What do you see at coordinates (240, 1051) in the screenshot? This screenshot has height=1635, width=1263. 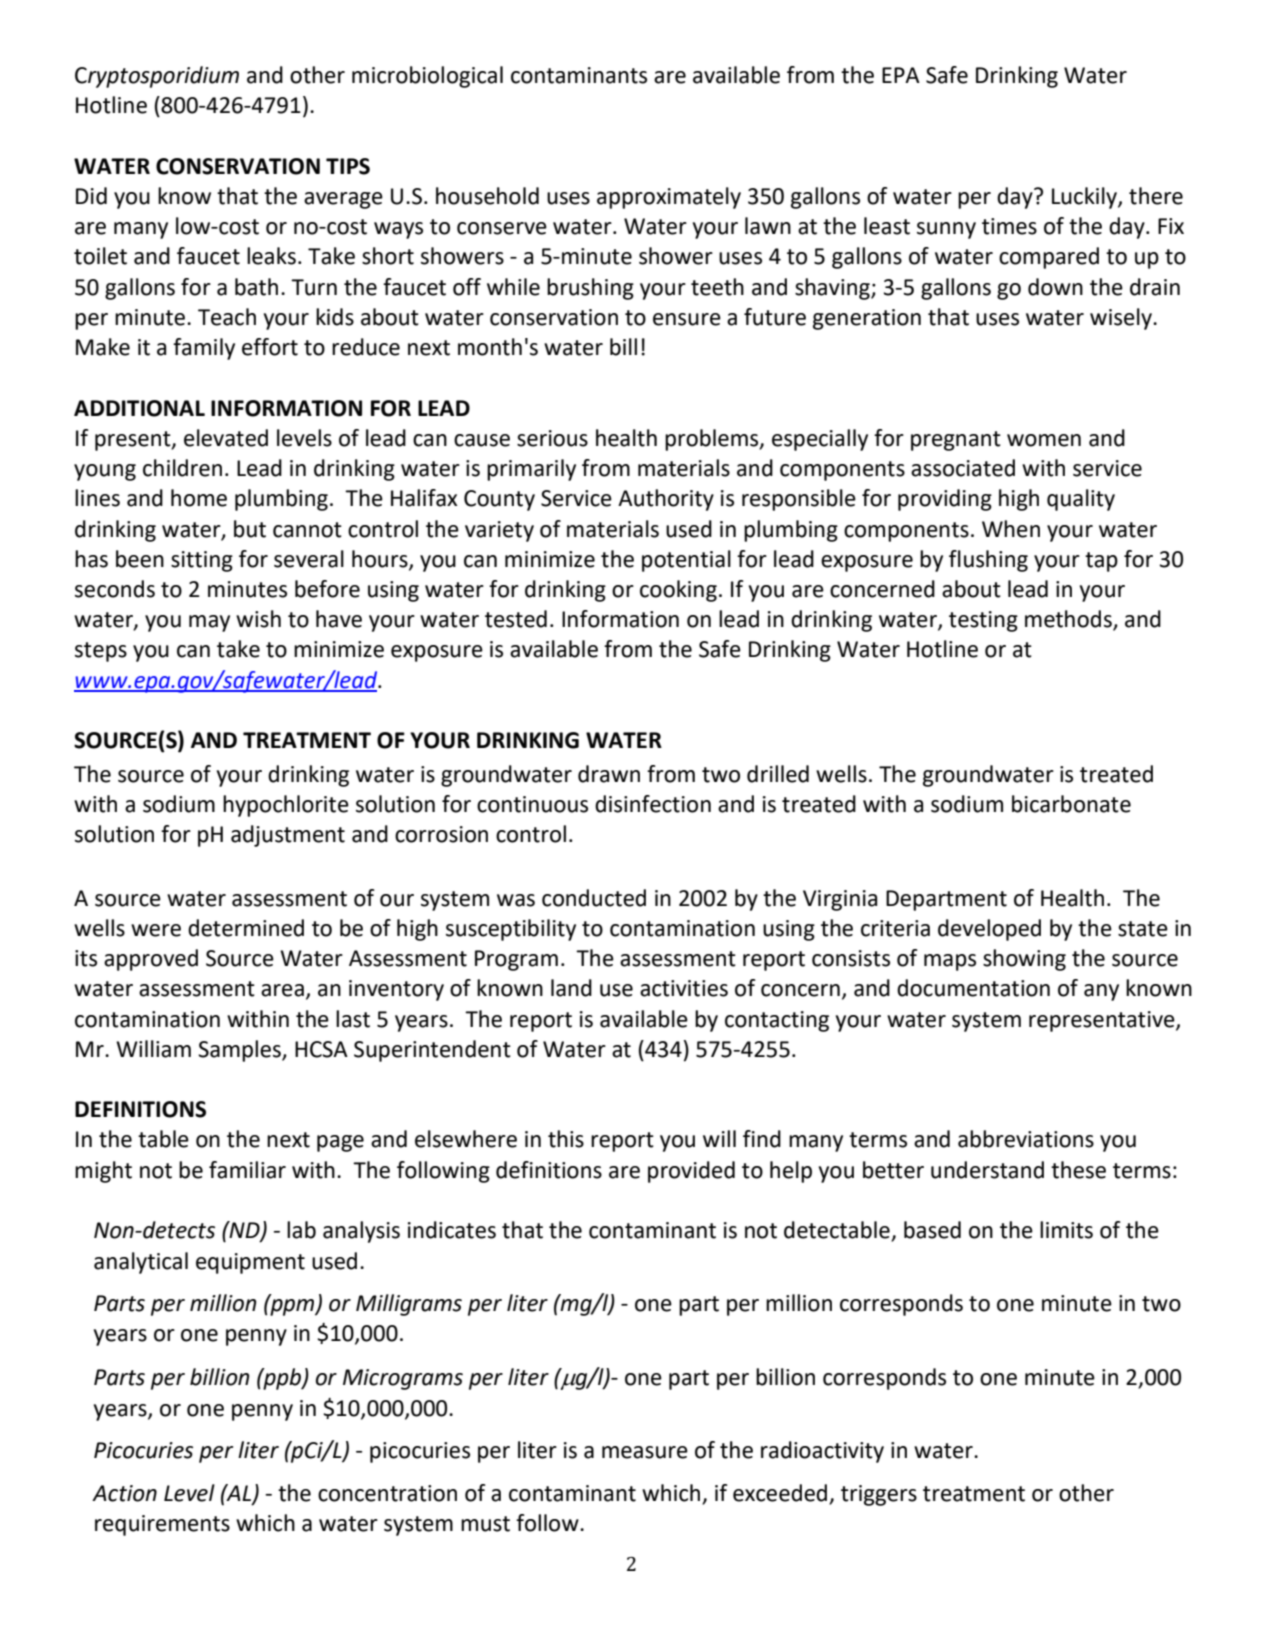 I see `Samples` at bounding box center [240, 1051].
